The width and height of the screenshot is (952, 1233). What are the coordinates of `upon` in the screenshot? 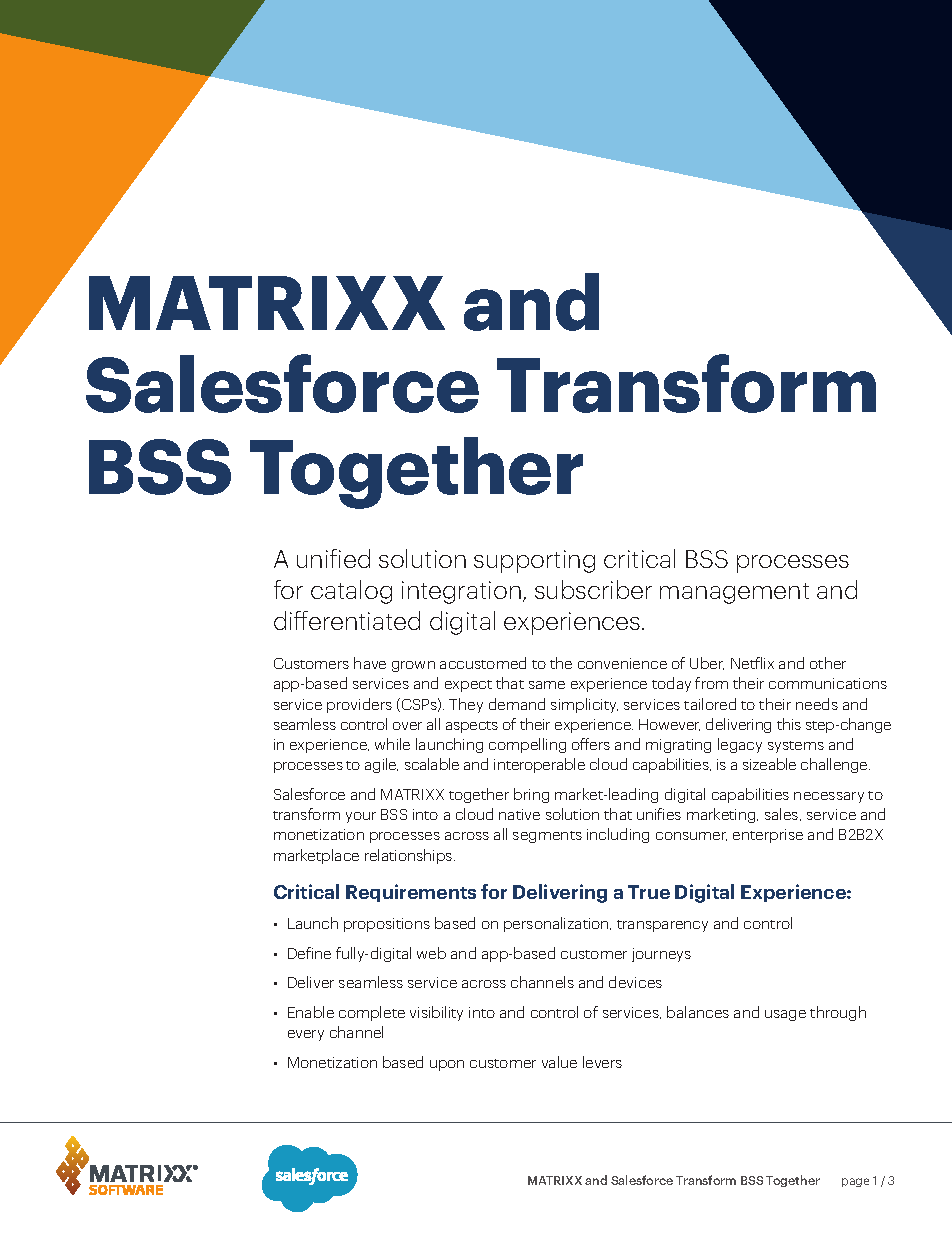 It's located at (447, 1065).
